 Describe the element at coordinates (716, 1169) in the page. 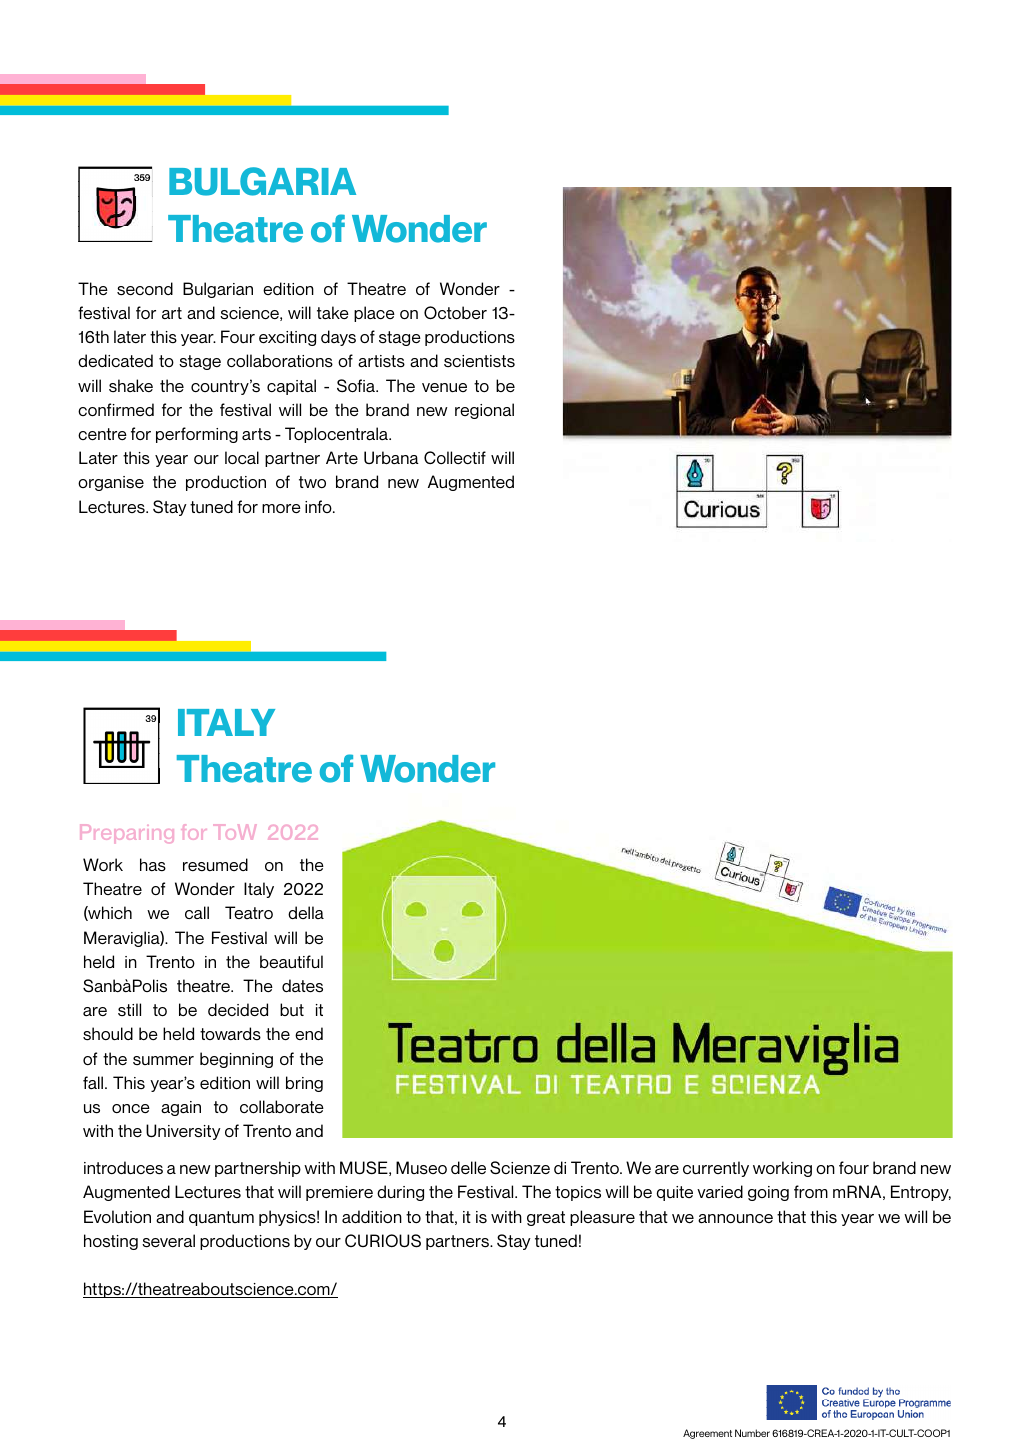

I see `currently` at that location.
